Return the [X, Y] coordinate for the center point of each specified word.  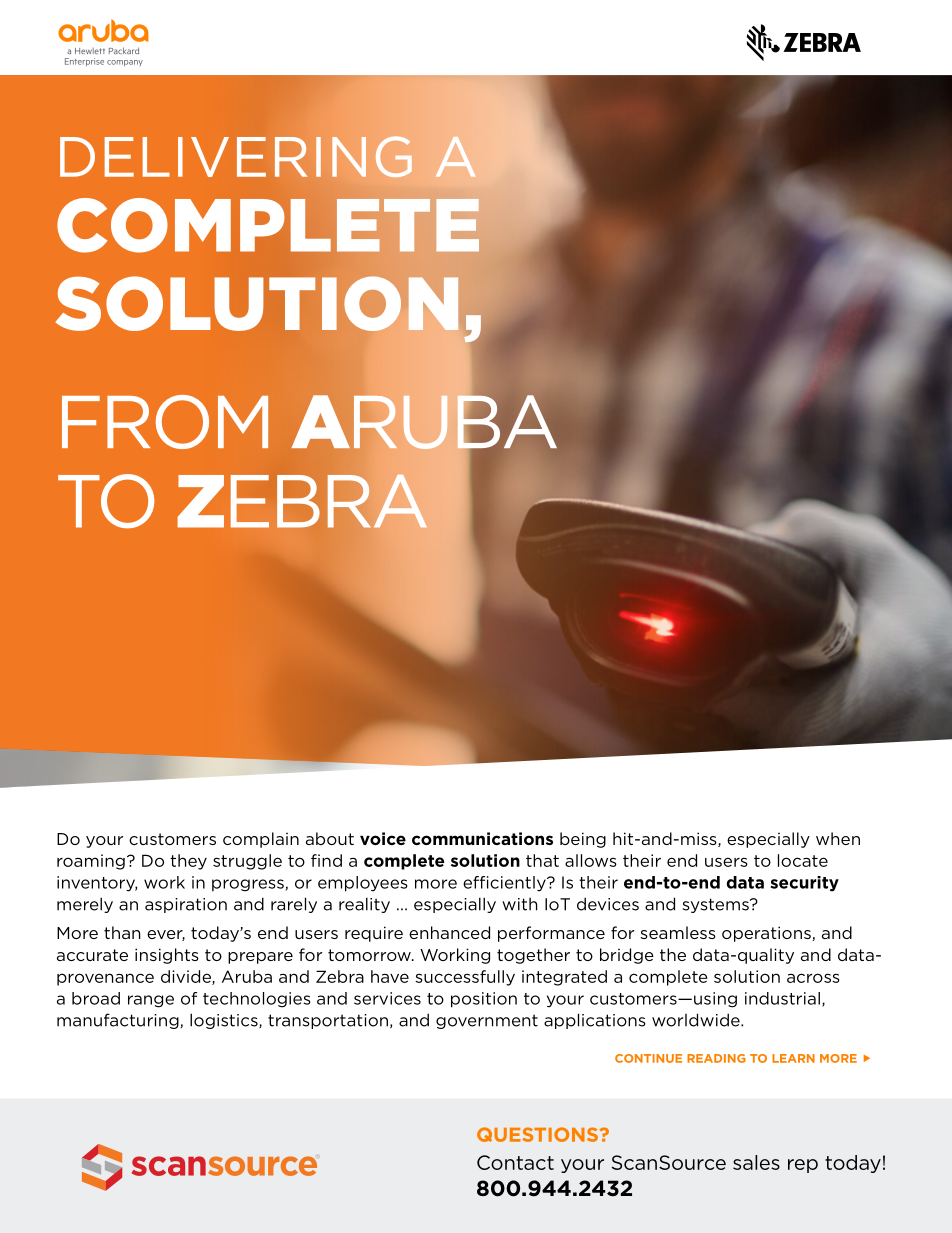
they [188, 862]
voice [383, 838]
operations [767, 934]
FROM [165, 422]
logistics [225, 1021]
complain [261, 840]
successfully [465, 978]
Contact [515, 1162]
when [838, 838]
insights [167, 956]
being [583, 840]
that [542, 860]
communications [482, 838]
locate [803, 860]
